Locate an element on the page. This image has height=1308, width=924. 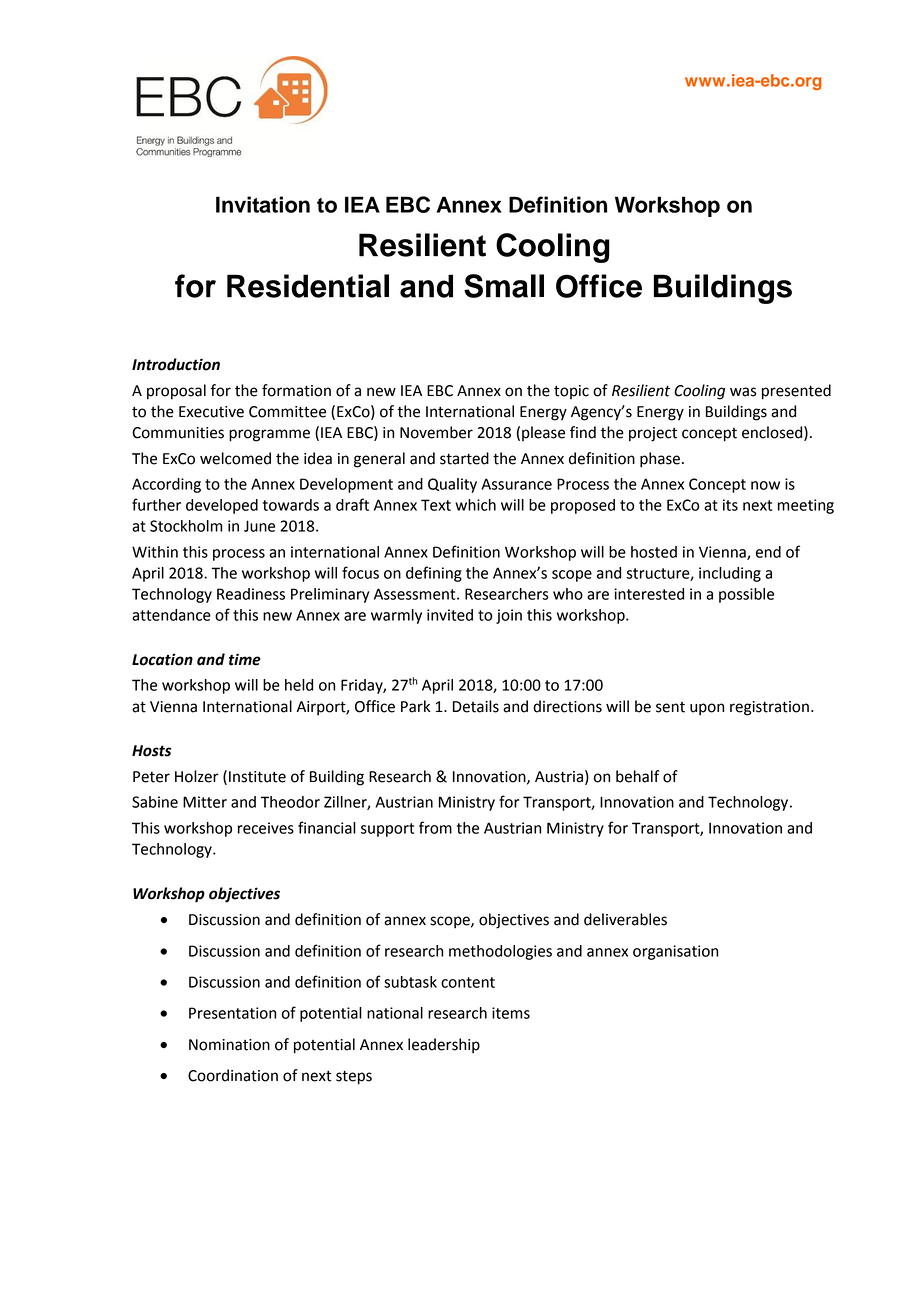
receives is located at coordinates (266, 828).
